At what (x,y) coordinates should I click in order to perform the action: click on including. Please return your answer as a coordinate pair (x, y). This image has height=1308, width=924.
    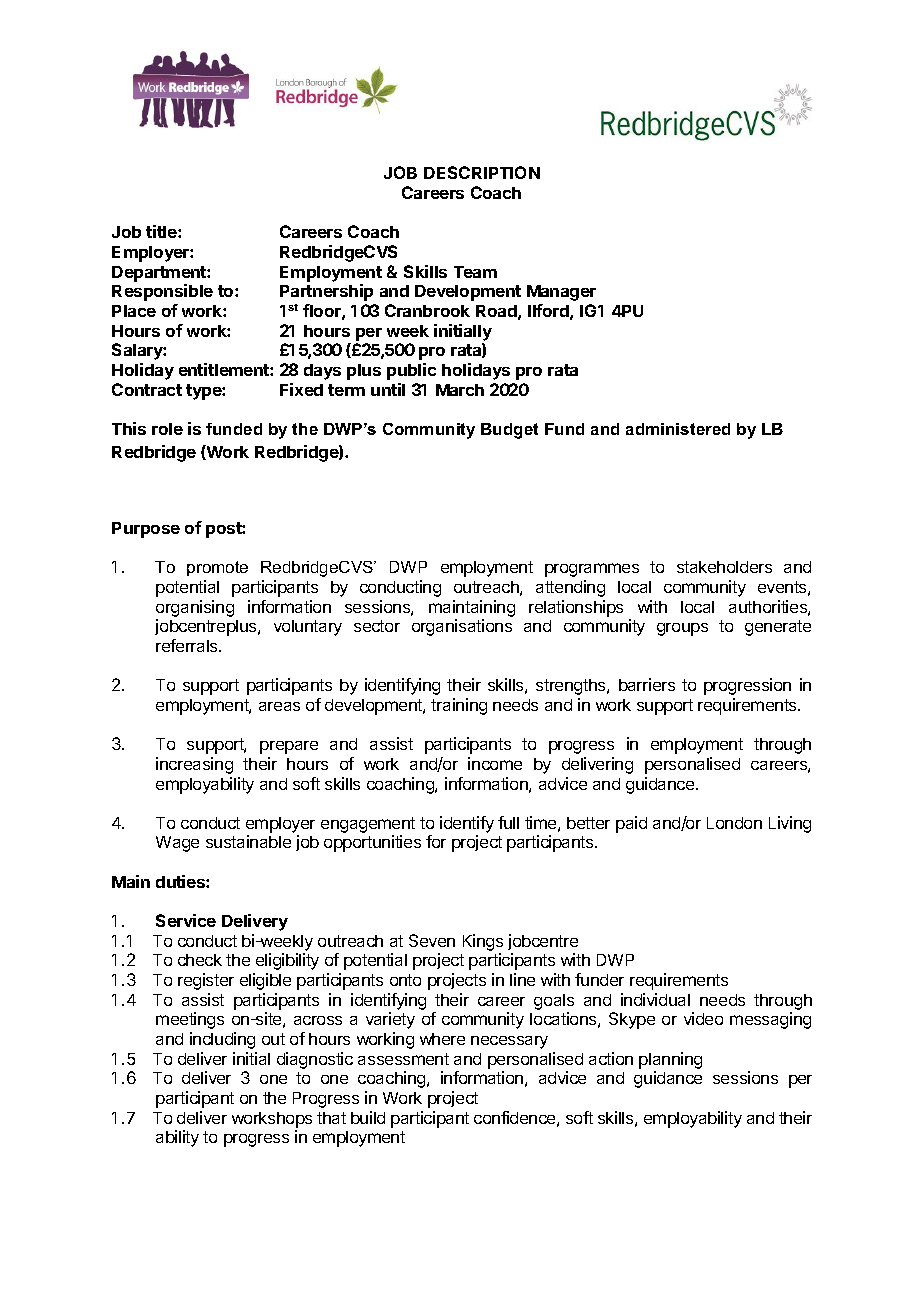
    Looking at the image, I should click on (222, 1040).
